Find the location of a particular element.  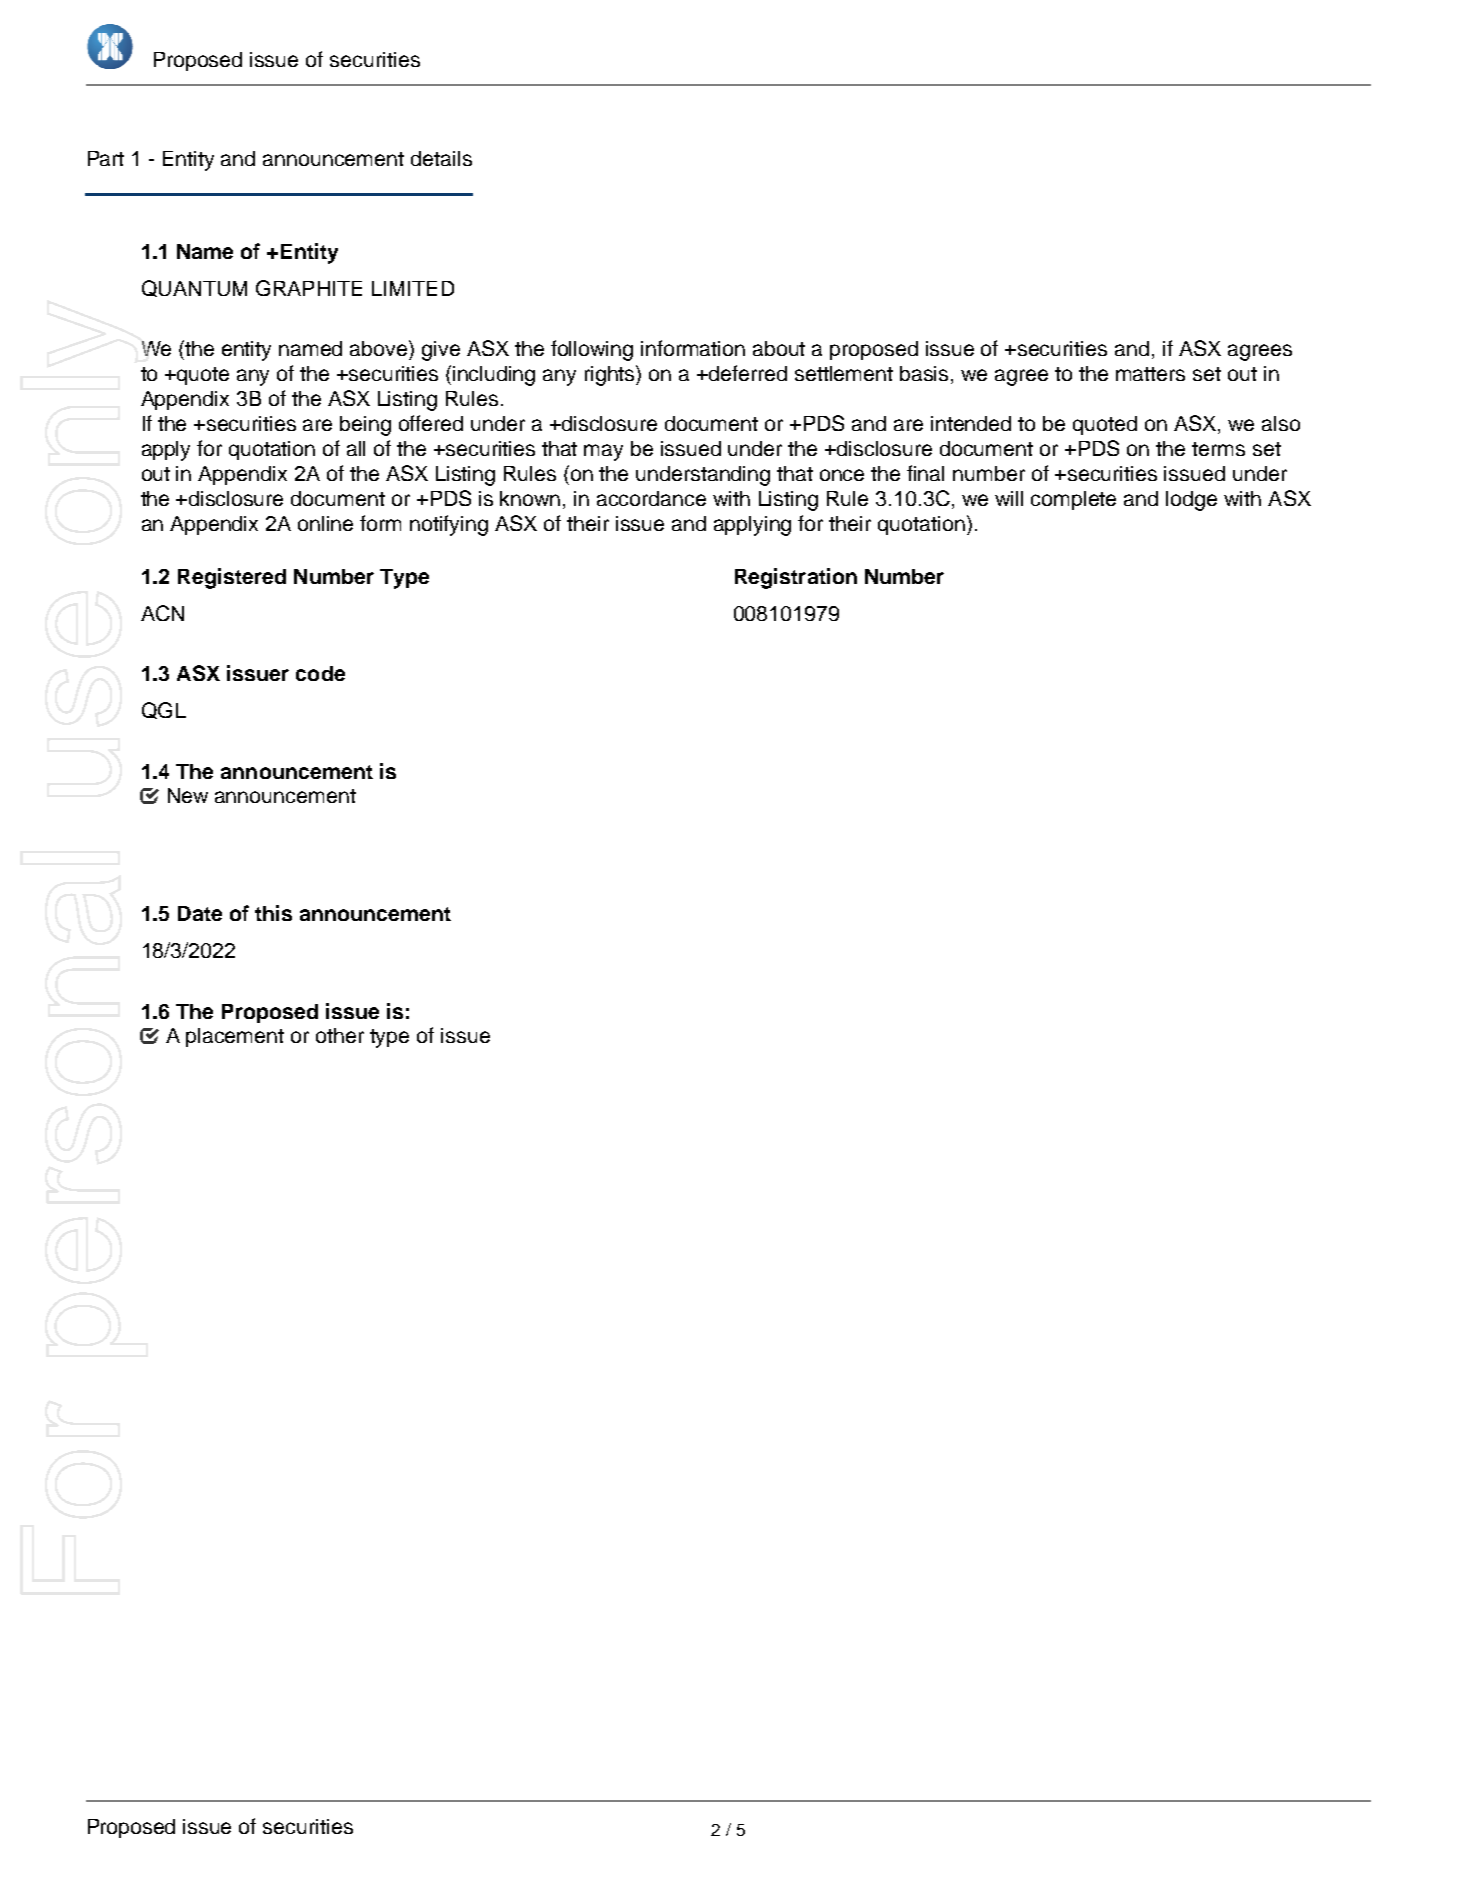

other is located at coordinates (340, 1035).
